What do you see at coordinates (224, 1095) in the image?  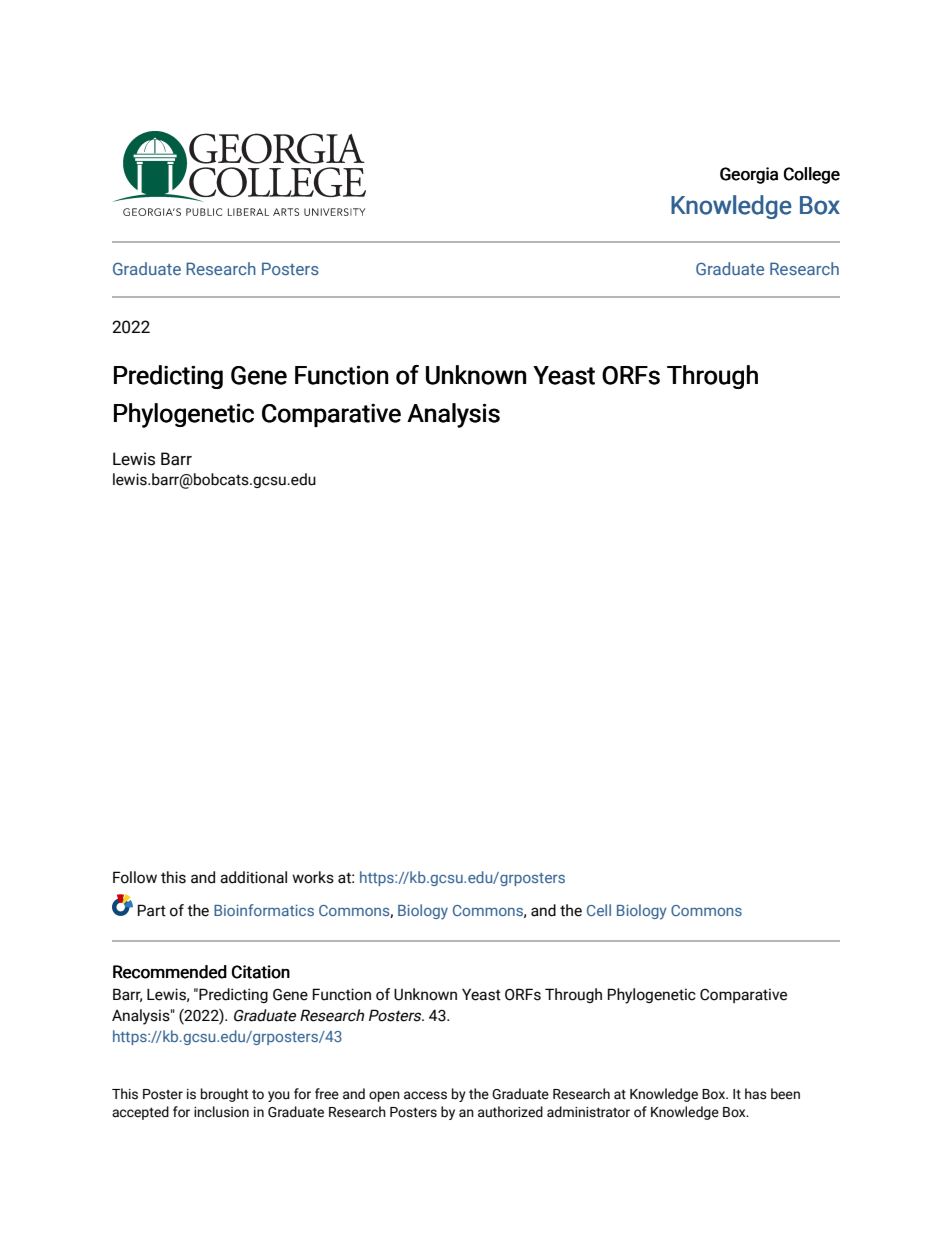 I see `brought` at bounding box center [224, 1095].
